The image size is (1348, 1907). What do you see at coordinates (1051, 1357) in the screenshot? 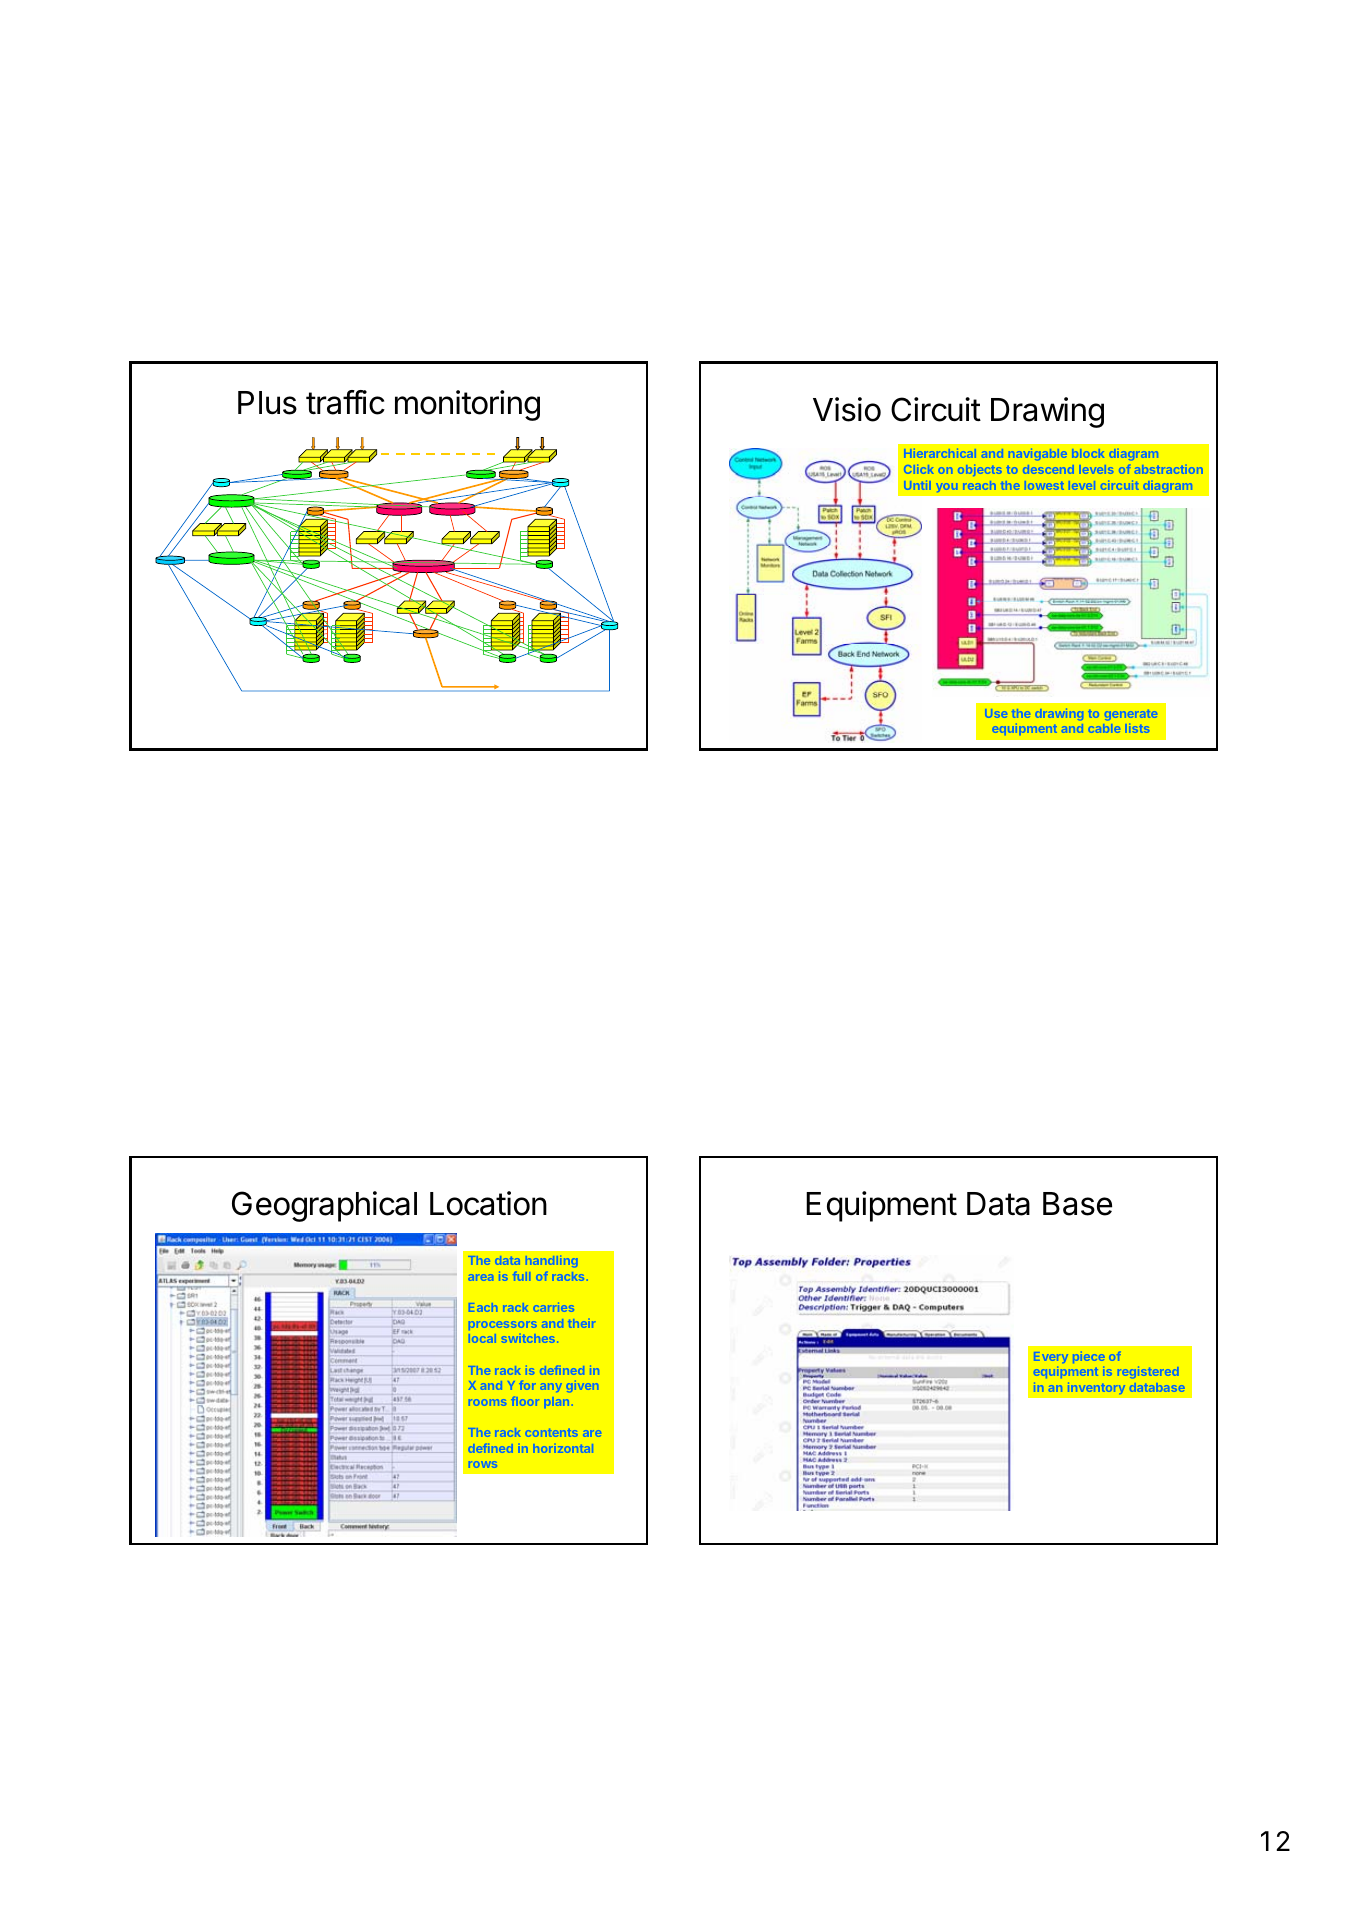
I see `Every` at bounding box center [1051, 1357].
